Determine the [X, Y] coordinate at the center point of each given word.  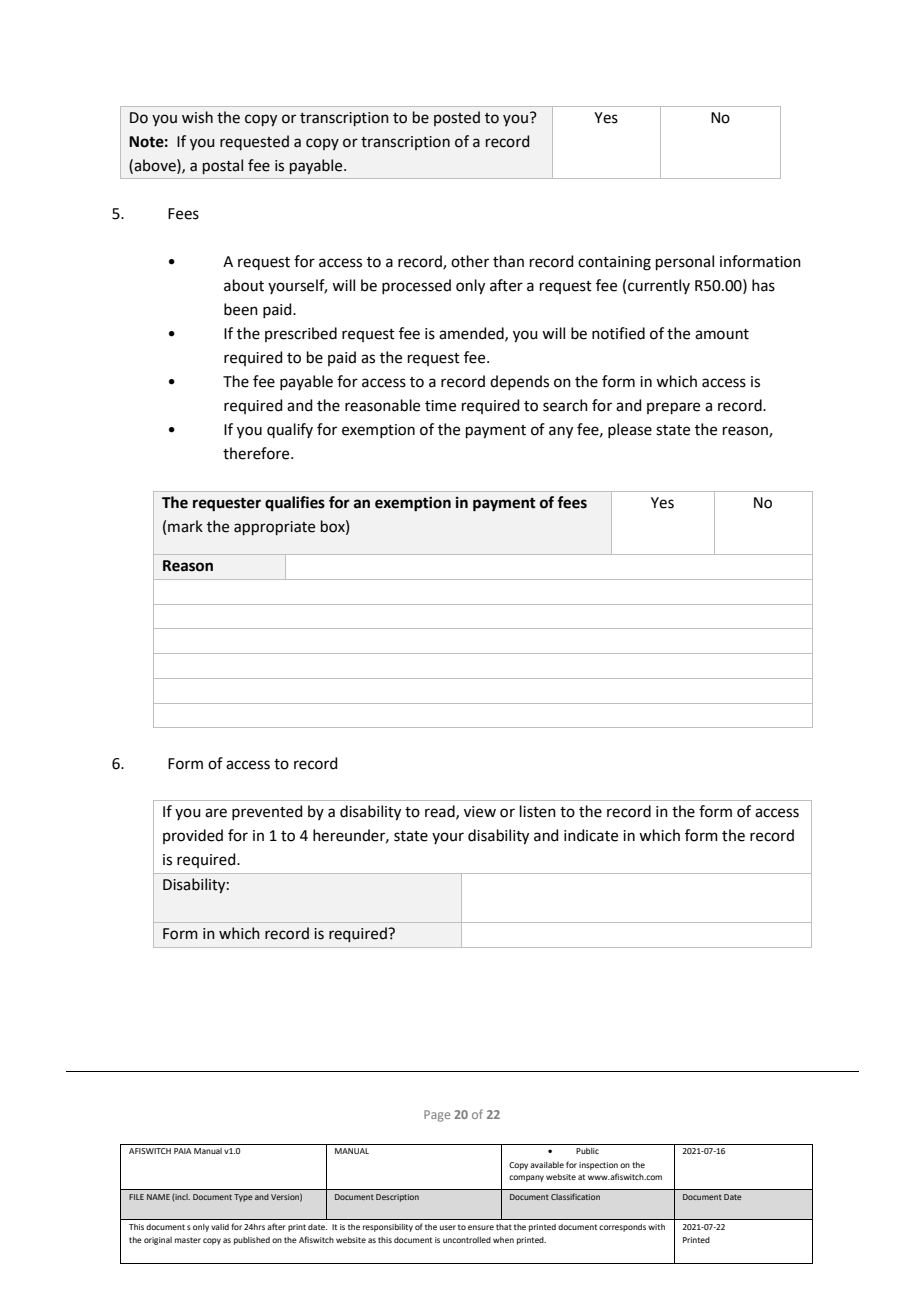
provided [193, 836]
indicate [591, 835]
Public [587, 1151]
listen [538, 811]
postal [223, 166]
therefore [257, 453]
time [440, 406]
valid [220, 1227]
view [480, 812]
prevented [267, 812]
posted [457, 118]
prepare [673, 408]
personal [685, 262]
